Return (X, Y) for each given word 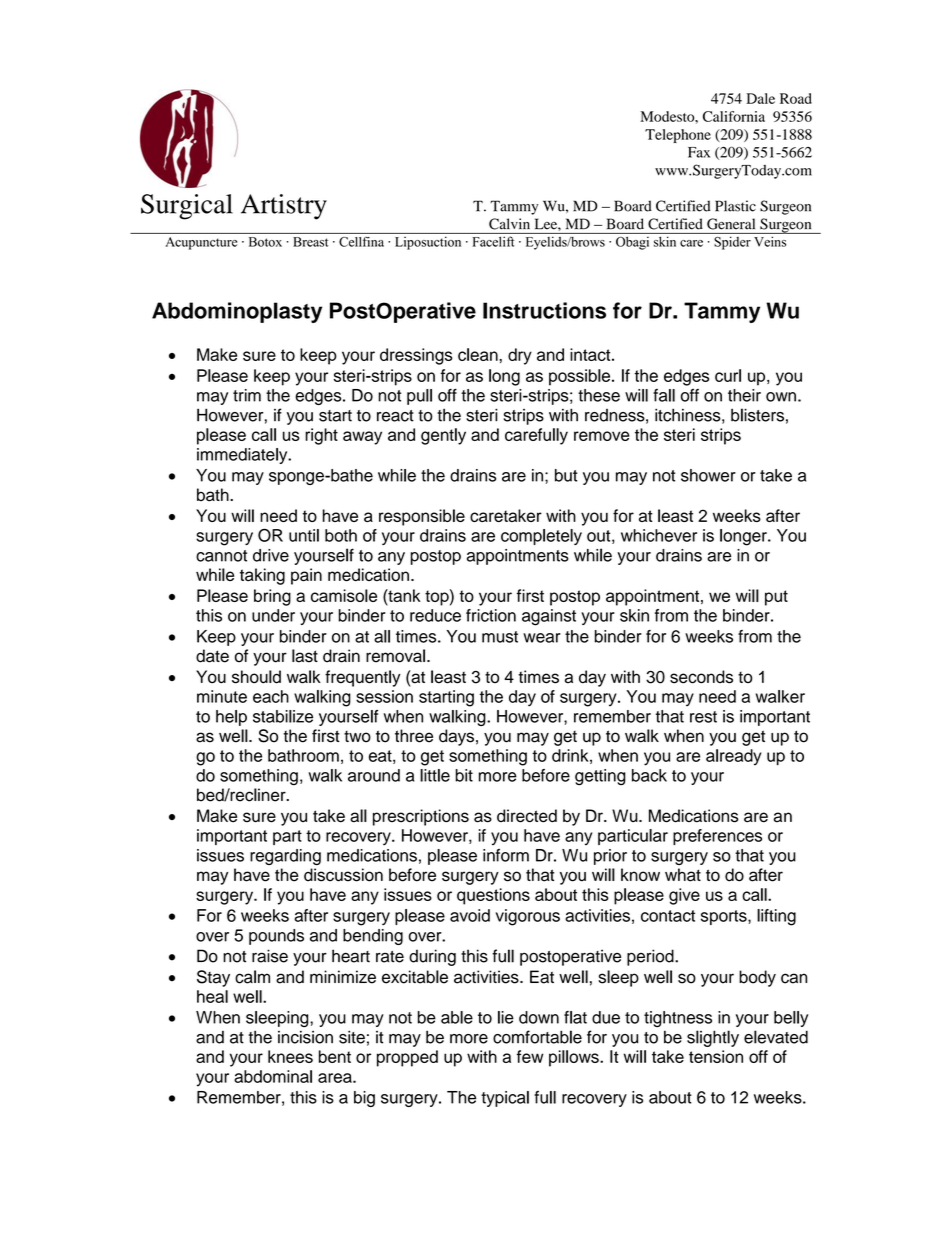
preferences (717, 837)
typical (505, 1099)
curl (728, 375)
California (734, 116)
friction (491, 615)
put (776, 598)
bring (272, 597)
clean (479, 354)
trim (247, 395)
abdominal (273, 1076)
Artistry (284, 207)
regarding (285, 857)
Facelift (493, 241)
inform (506, 855)
